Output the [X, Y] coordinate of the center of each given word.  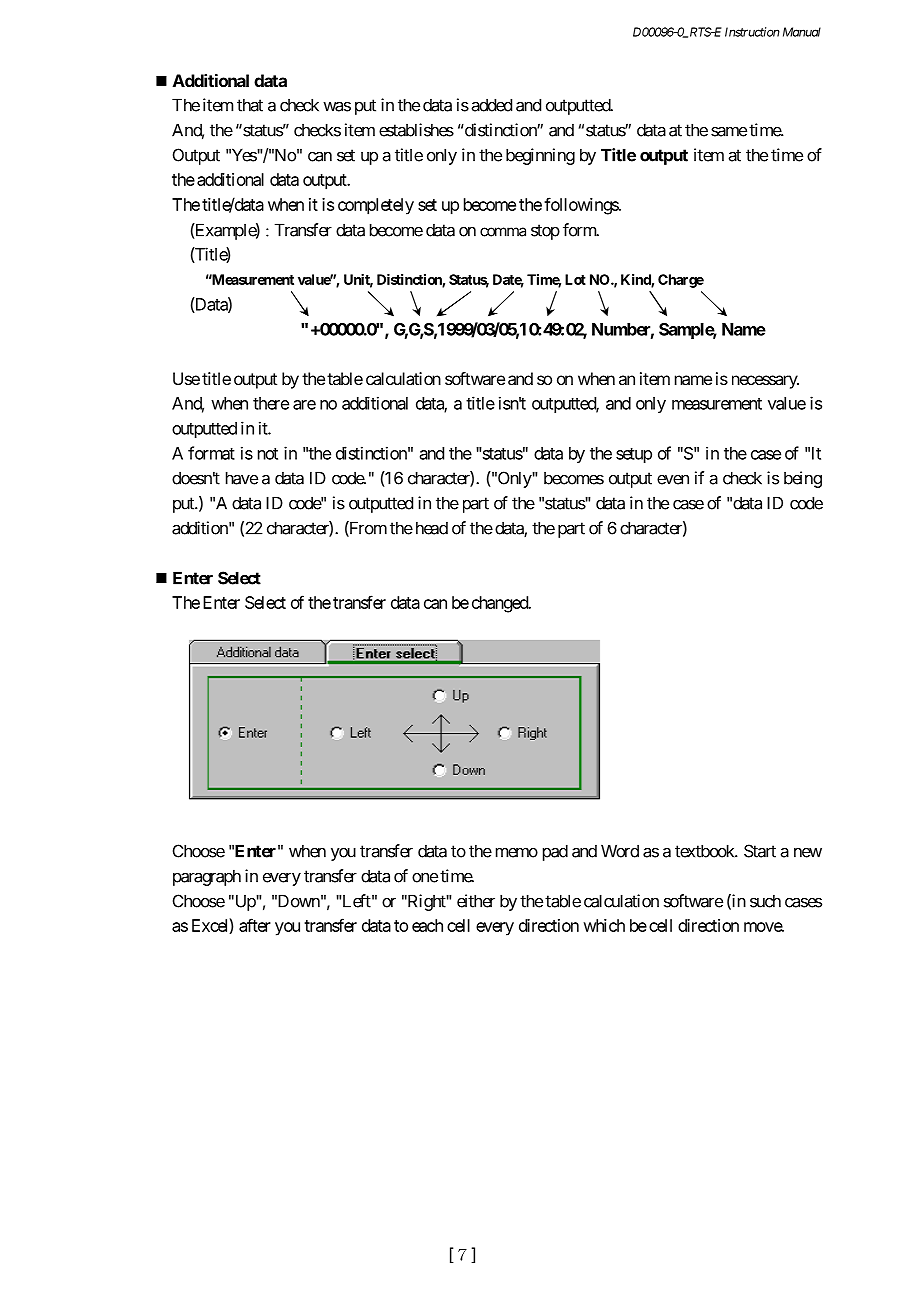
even [673, 480]
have [242, 478]
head [430, 528]
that [250, 105]
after [255, 925]
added [492, 105]
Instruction [752, 32]
